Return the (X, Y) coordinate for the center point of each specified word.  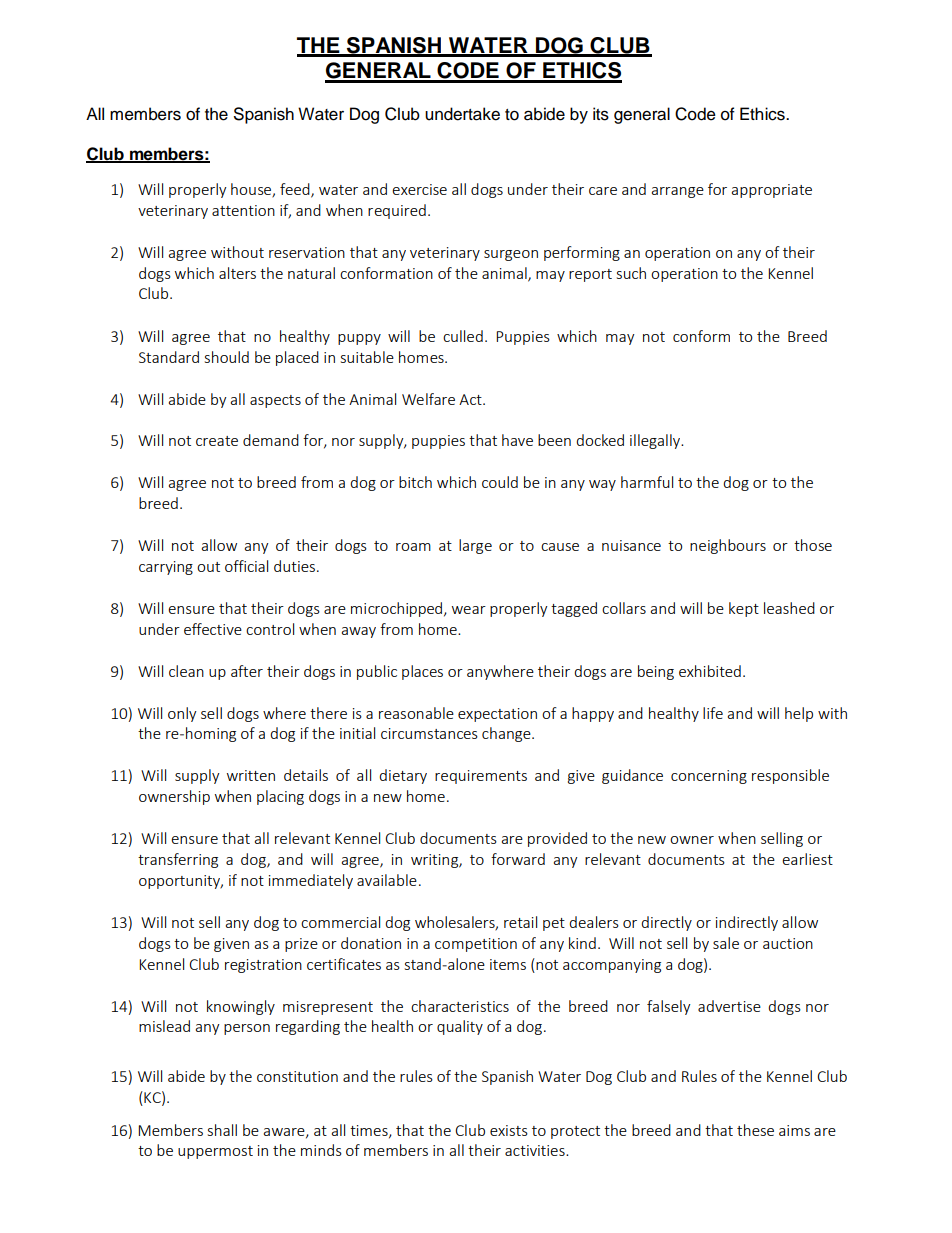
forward (518, 859)
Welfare (428, 399)
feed (296, 190)
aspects (275, 401)
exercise (419, 189)
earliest (807, 859)
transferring (178, 860)
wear (469, 610)
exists (509, 1130)
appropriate (772, 191)
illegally (656, 441)
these (755, 1130)
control (270, 629)
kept (744, 609)
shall (222, 1130)
